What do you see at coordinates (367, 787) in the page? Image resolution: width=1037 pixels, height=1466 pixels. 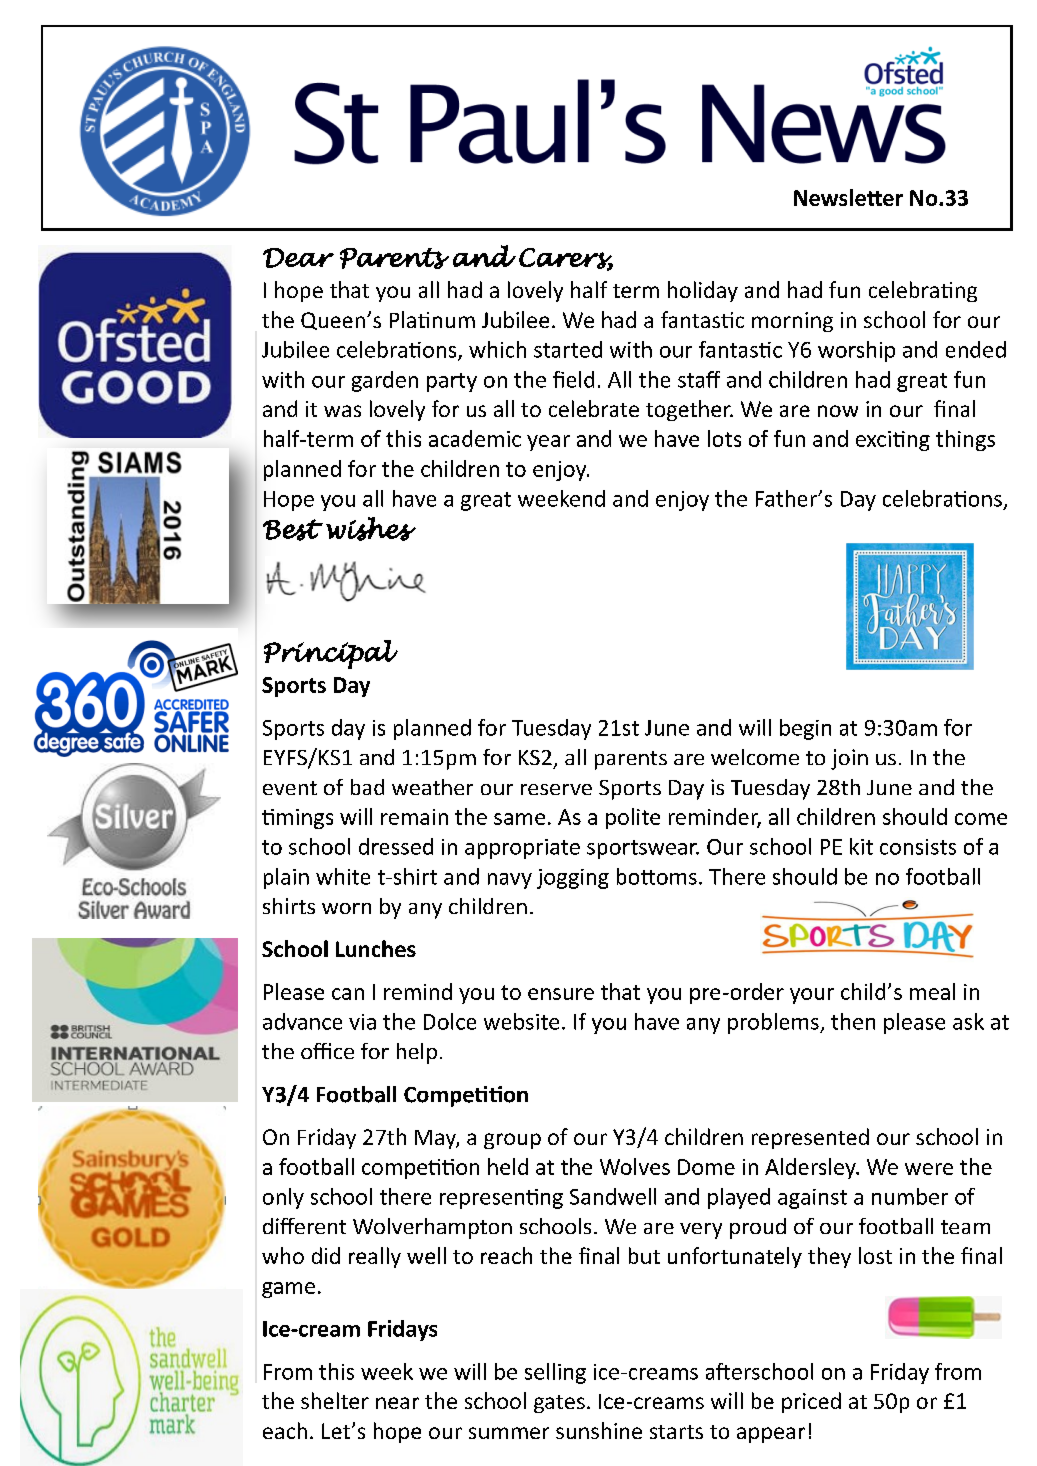 I see `bad` at bounding box center [367, 787].
